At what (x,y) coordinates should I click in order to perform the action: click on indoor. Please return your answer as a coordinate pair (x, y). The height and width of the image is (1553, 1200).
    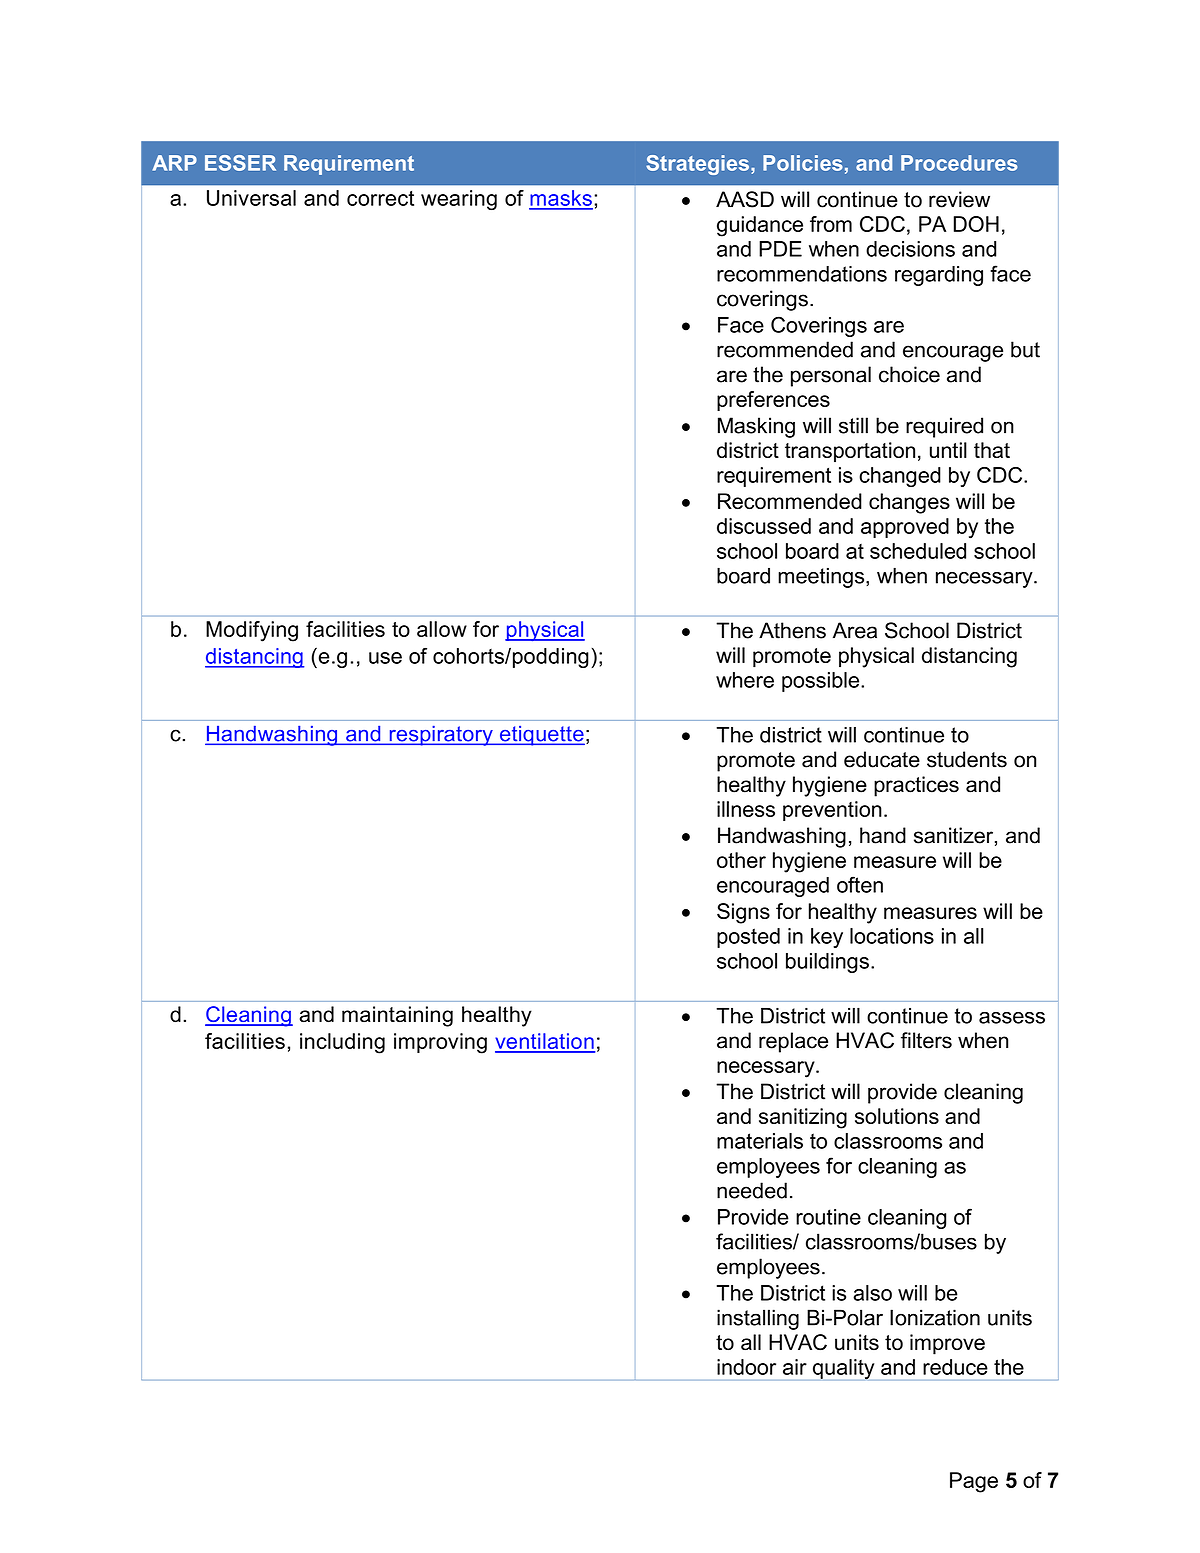
    Looking at the image, I should click on (746, 1367).
